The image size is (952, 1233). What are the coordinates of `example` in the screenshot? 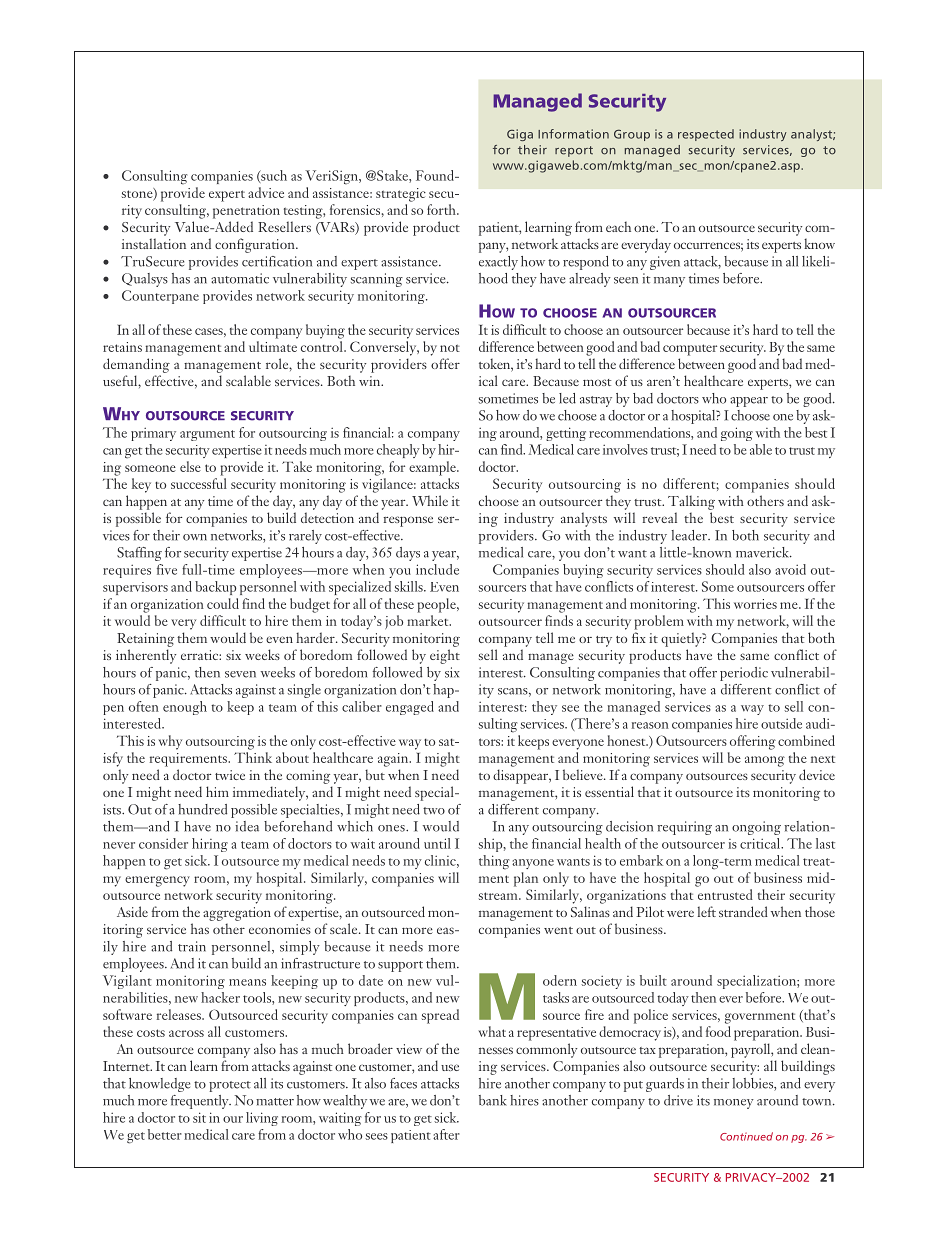 It's located at (433, 468).
